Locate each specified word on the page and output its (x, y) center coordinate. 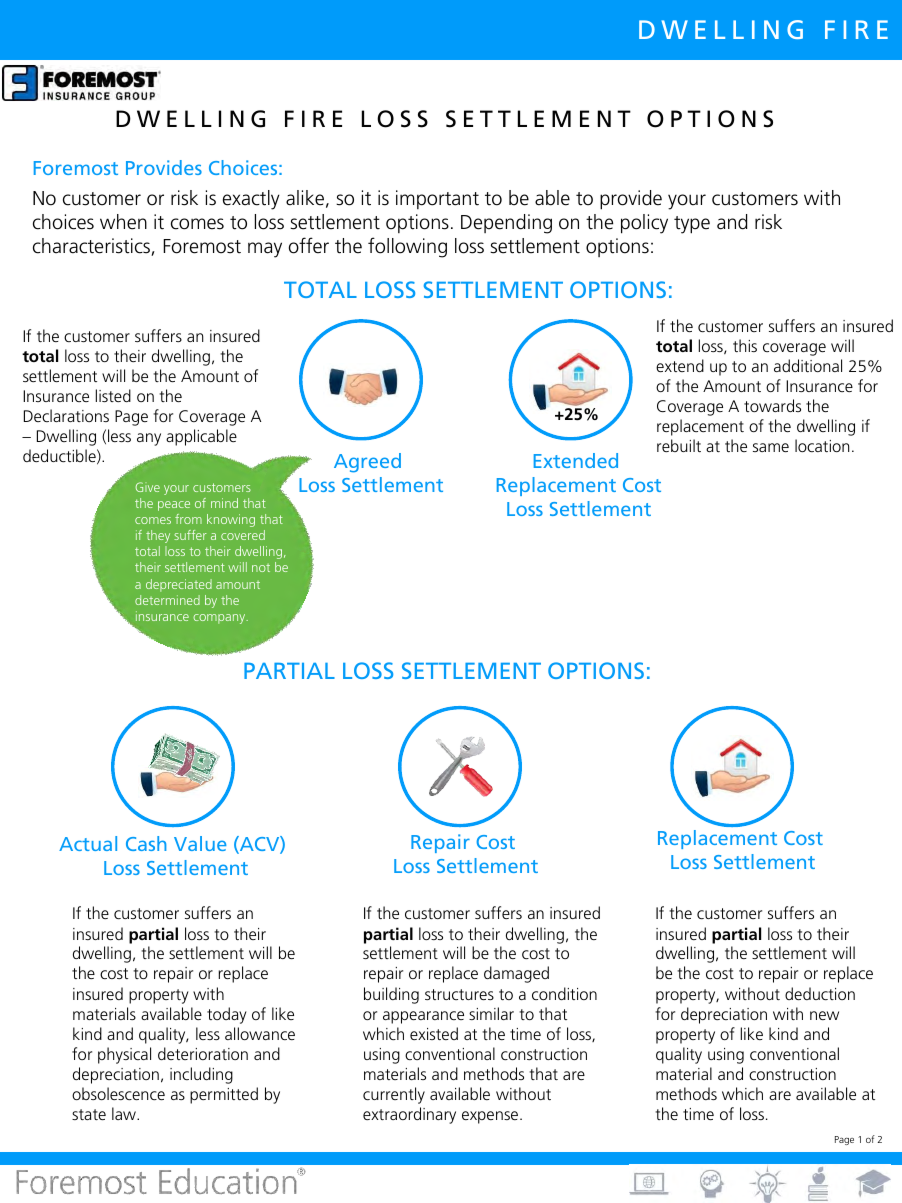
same (771, 447)
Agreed (367, 463)
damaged (516, 974)
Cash (146, 843)
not (261, 568)
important (437, 199)
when (123, 222)
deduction (820, 993)
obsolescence (118, 1093)
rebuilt (679, 445)
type (692, 225)
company (220, 619)
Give (147, 487)
